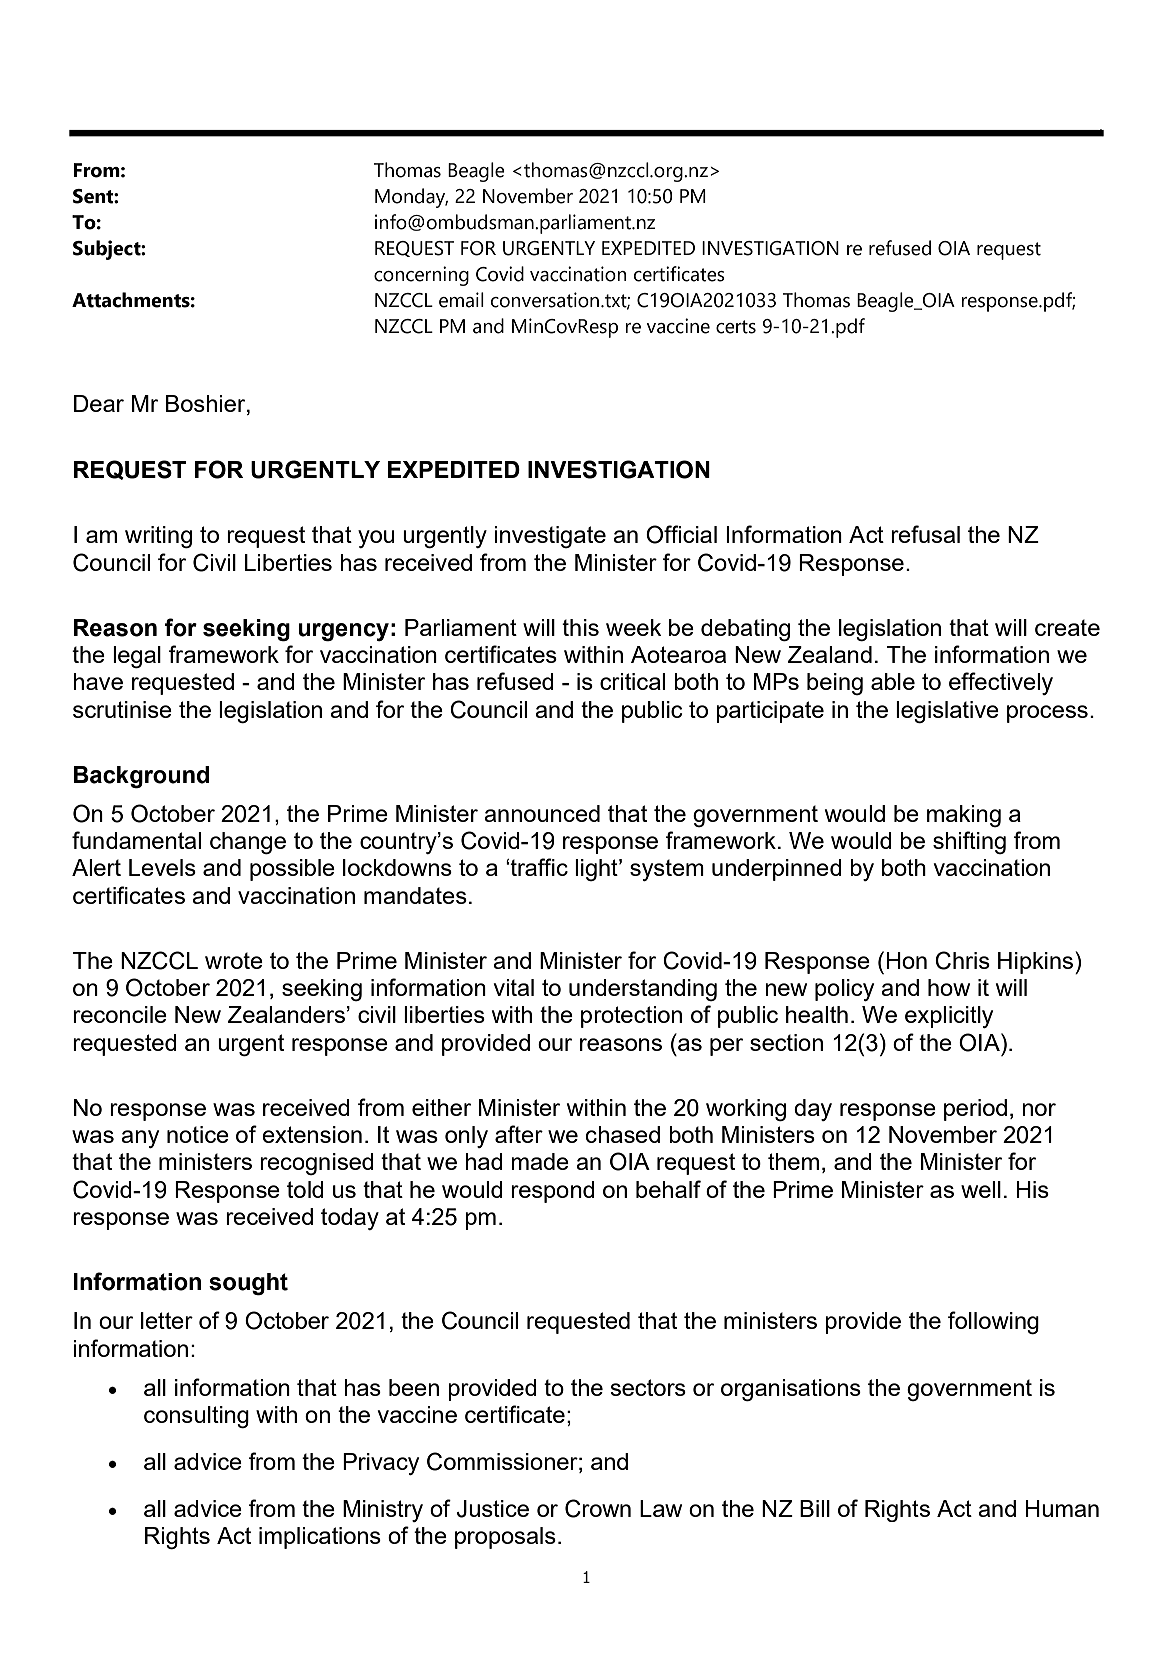  What do you see at coordinates (411, 198) in the screenshot?
I see `Monday` at bounding box center [411, 198].
